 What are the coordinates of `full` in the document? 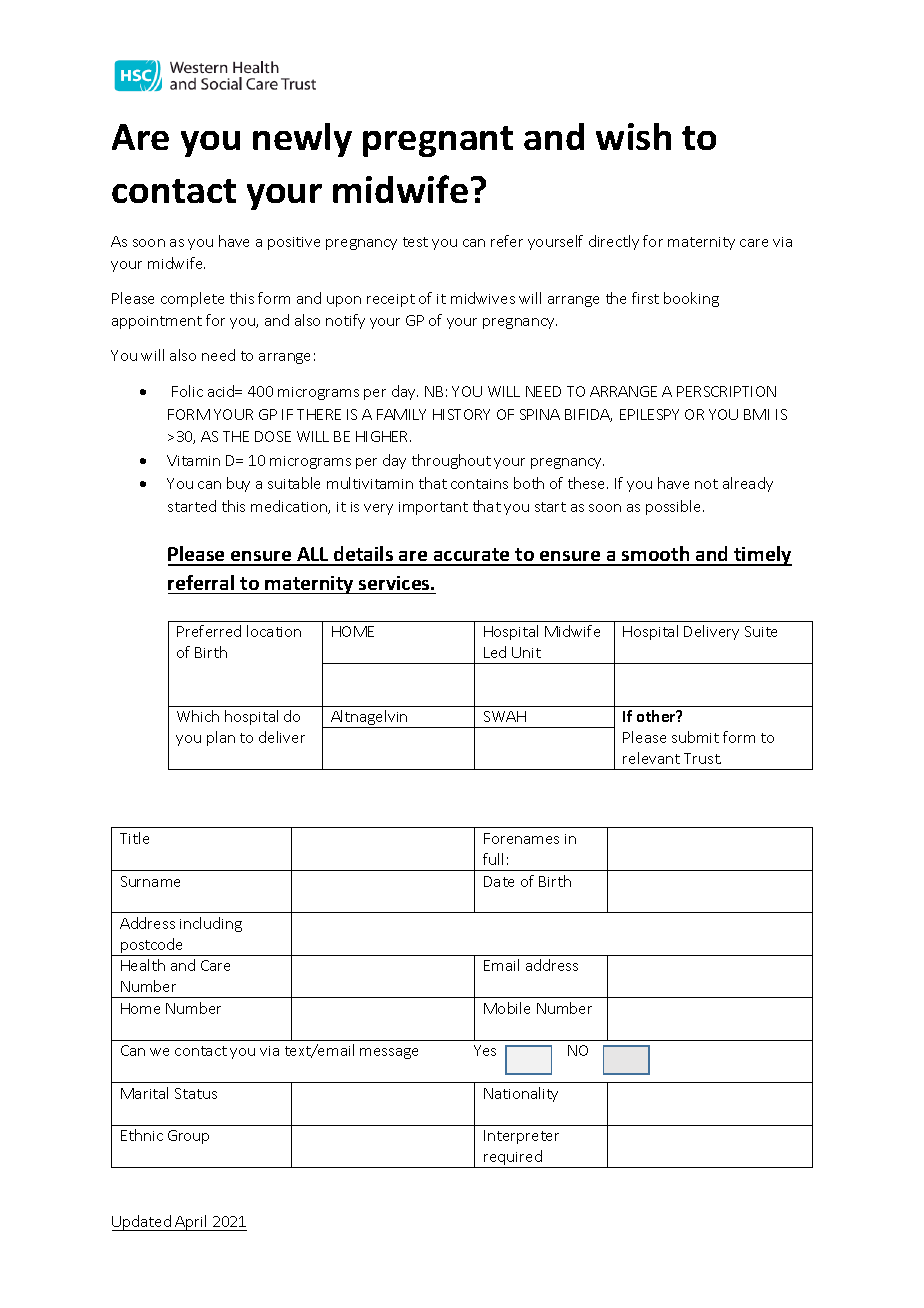 It's located at (493, 859).
